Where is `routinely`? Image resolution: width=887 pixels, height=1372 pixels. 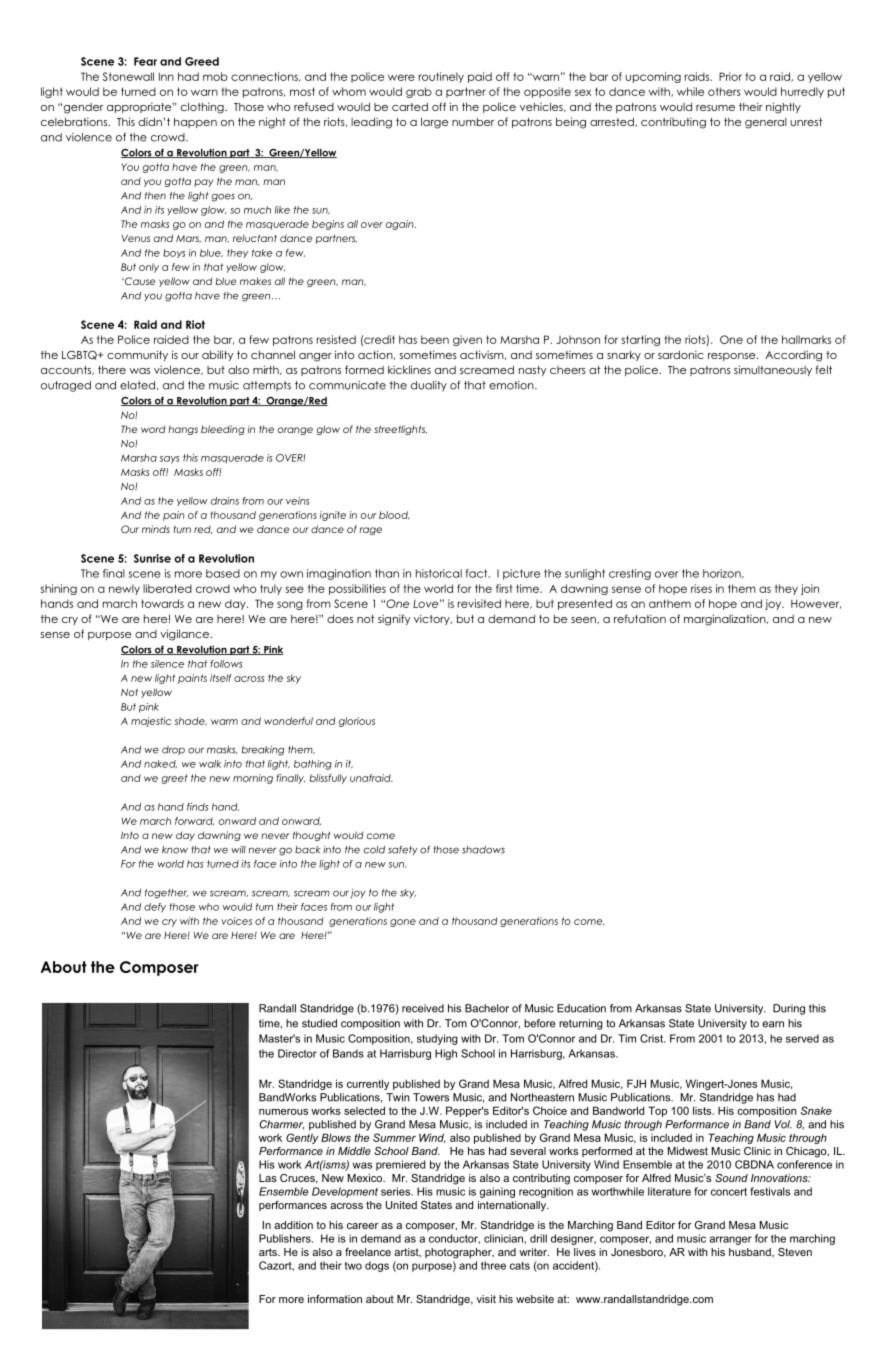
routinely is located at coordinates (441, 77).
